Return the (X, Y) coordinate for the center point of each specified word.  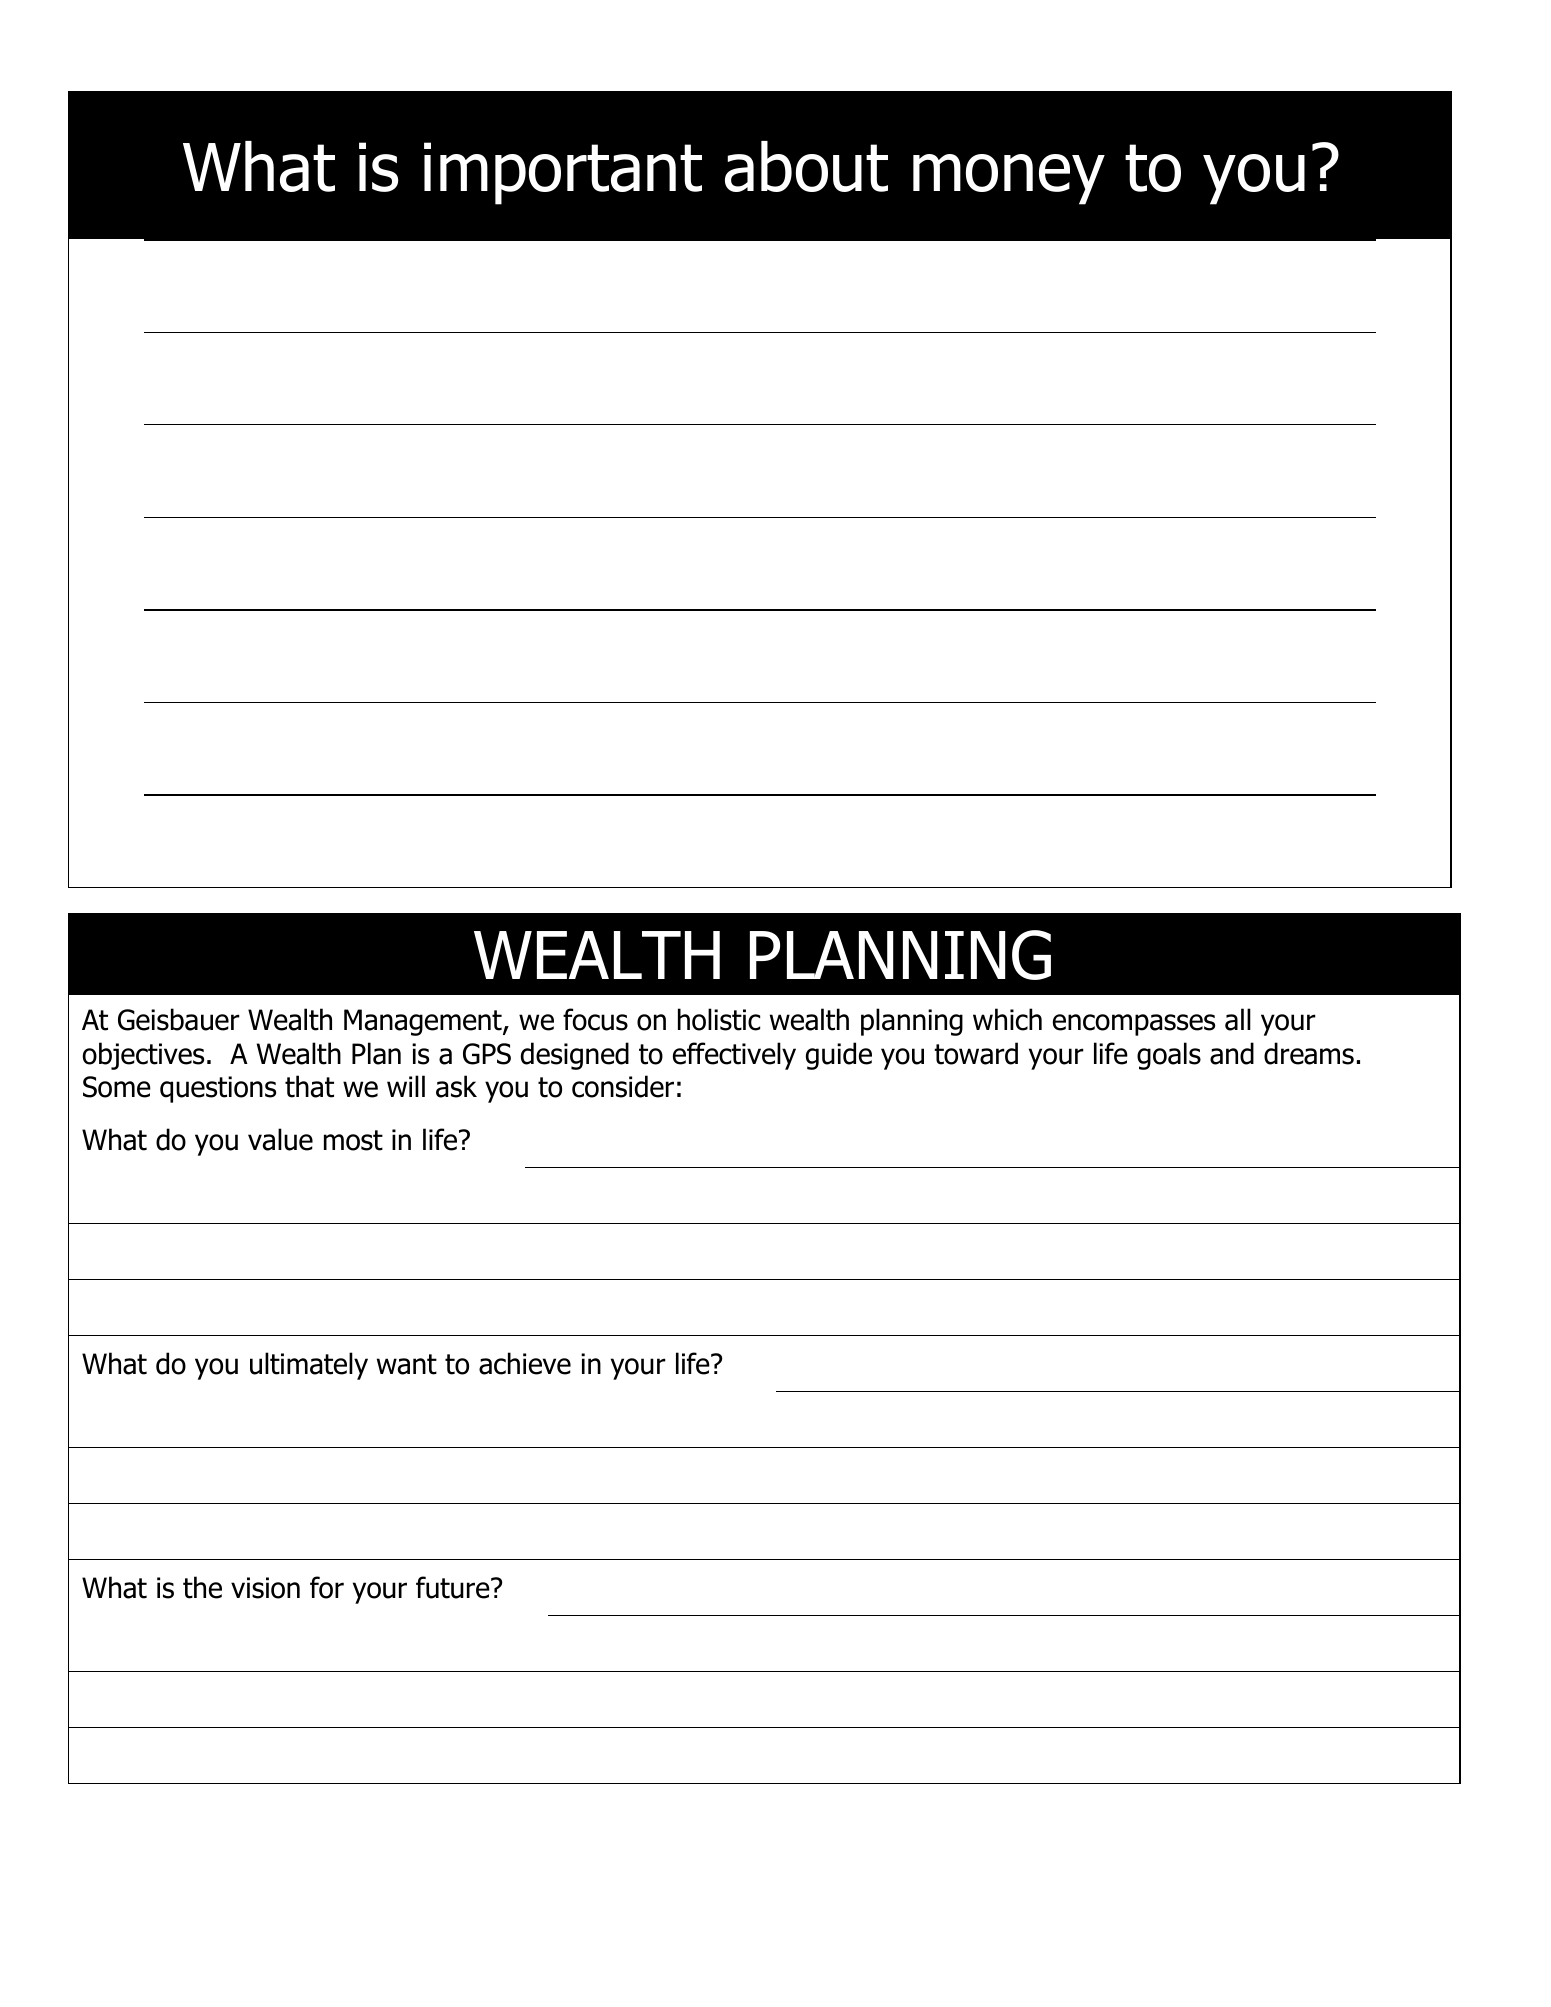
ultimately (309, 1366)
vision (265, 1588)
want (407, 1364)
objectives (143, 1056)
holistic (719, 1019)
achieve (525, 1363)
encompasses (1134, 1025)
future (454, 1587)
